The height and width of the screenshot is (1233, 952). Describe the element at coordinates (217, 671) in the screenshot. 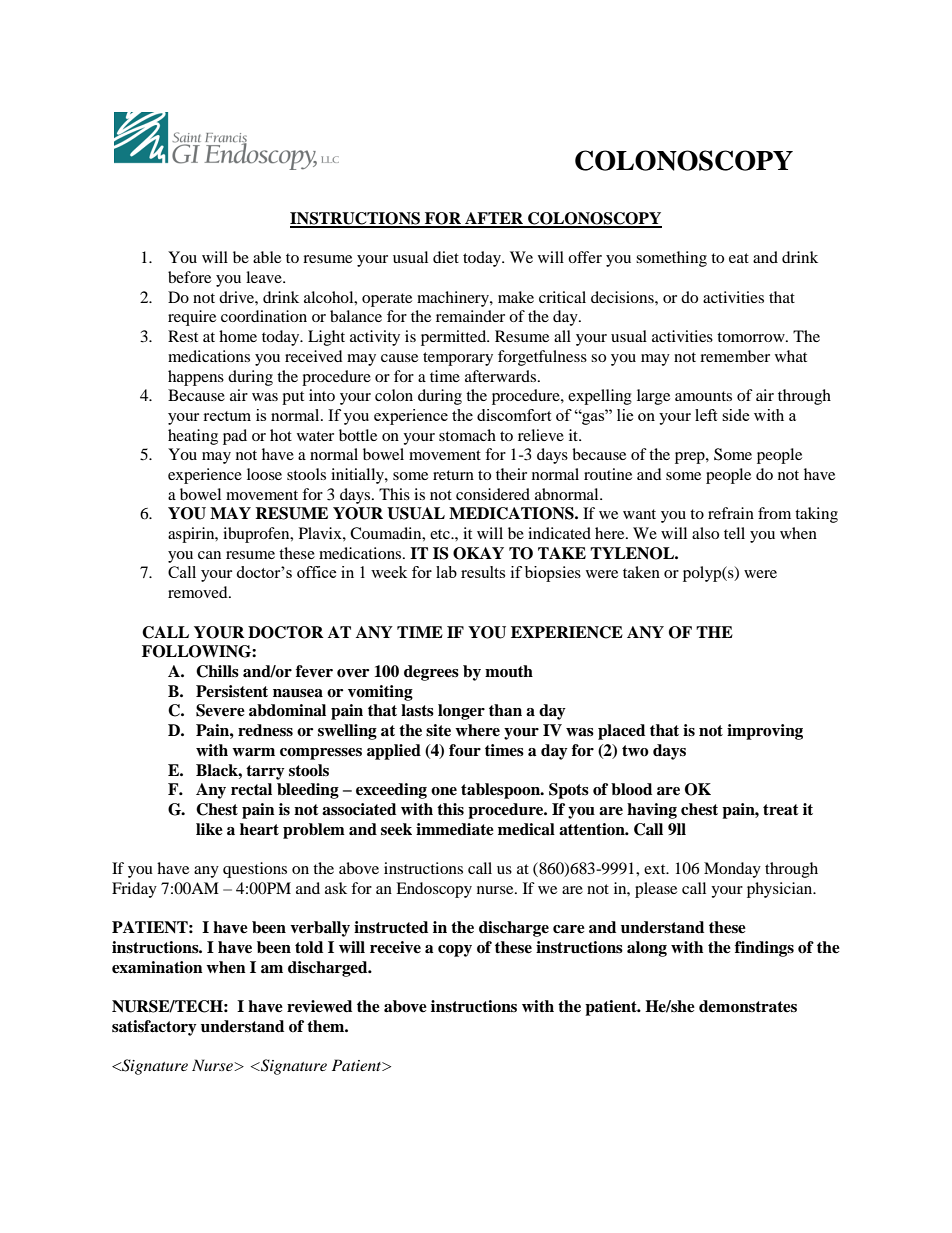

I see `Chills` at that location.
